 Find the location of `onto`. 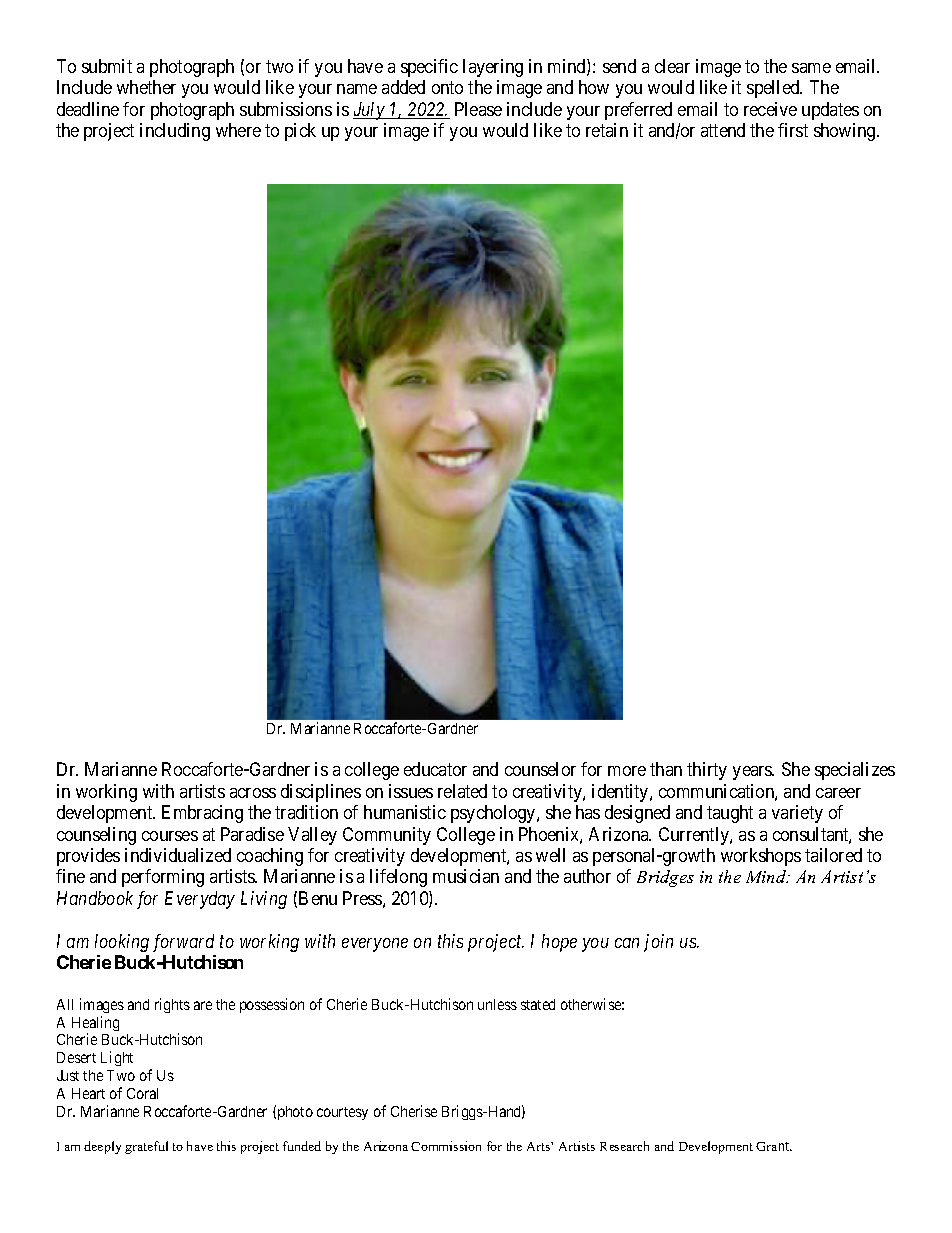

onto is located at coordinates (447, 88).
